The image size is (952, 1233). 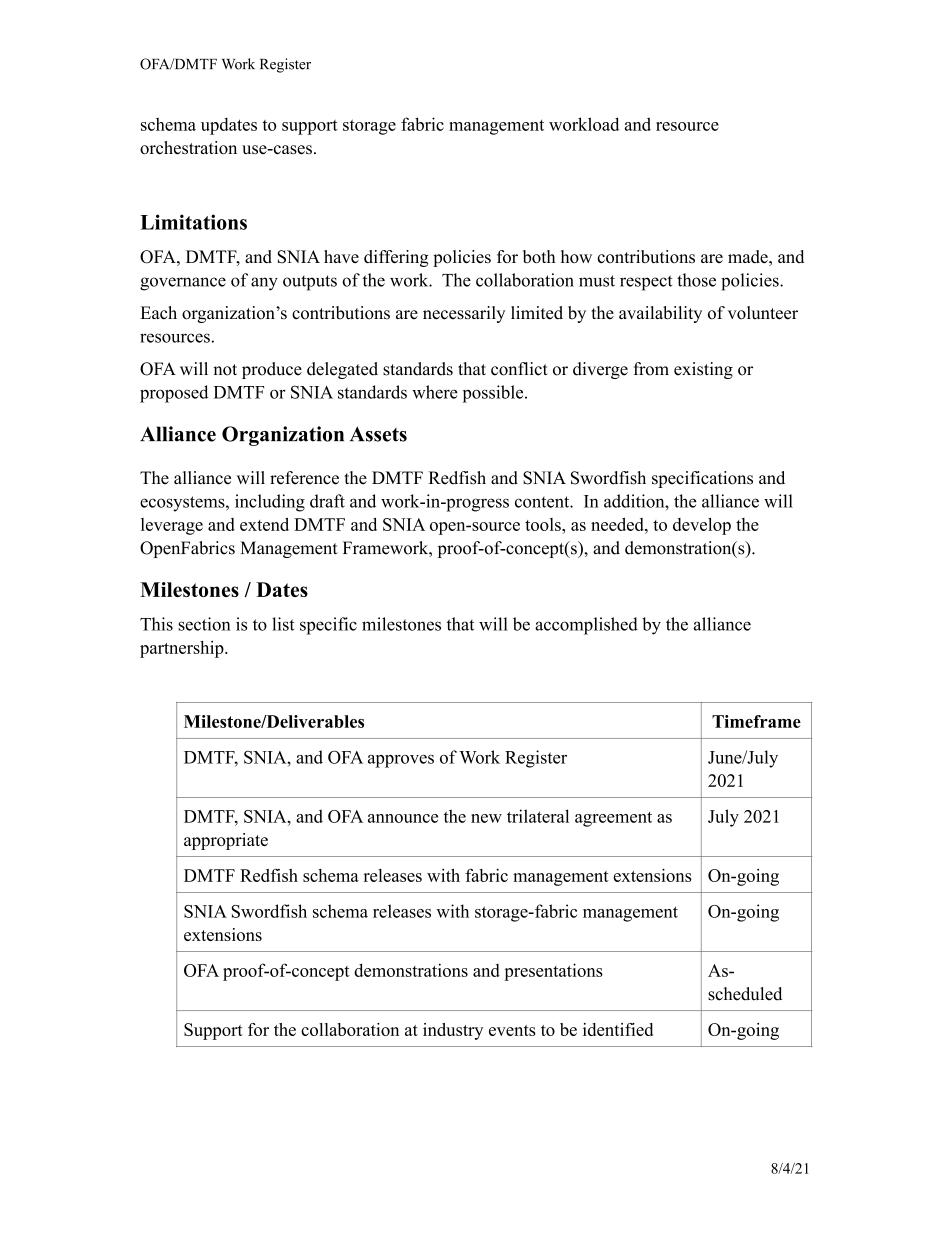 What do you see at coordinates (696, 280) in the image?
I see `those` at bounding box center [696, 280].
